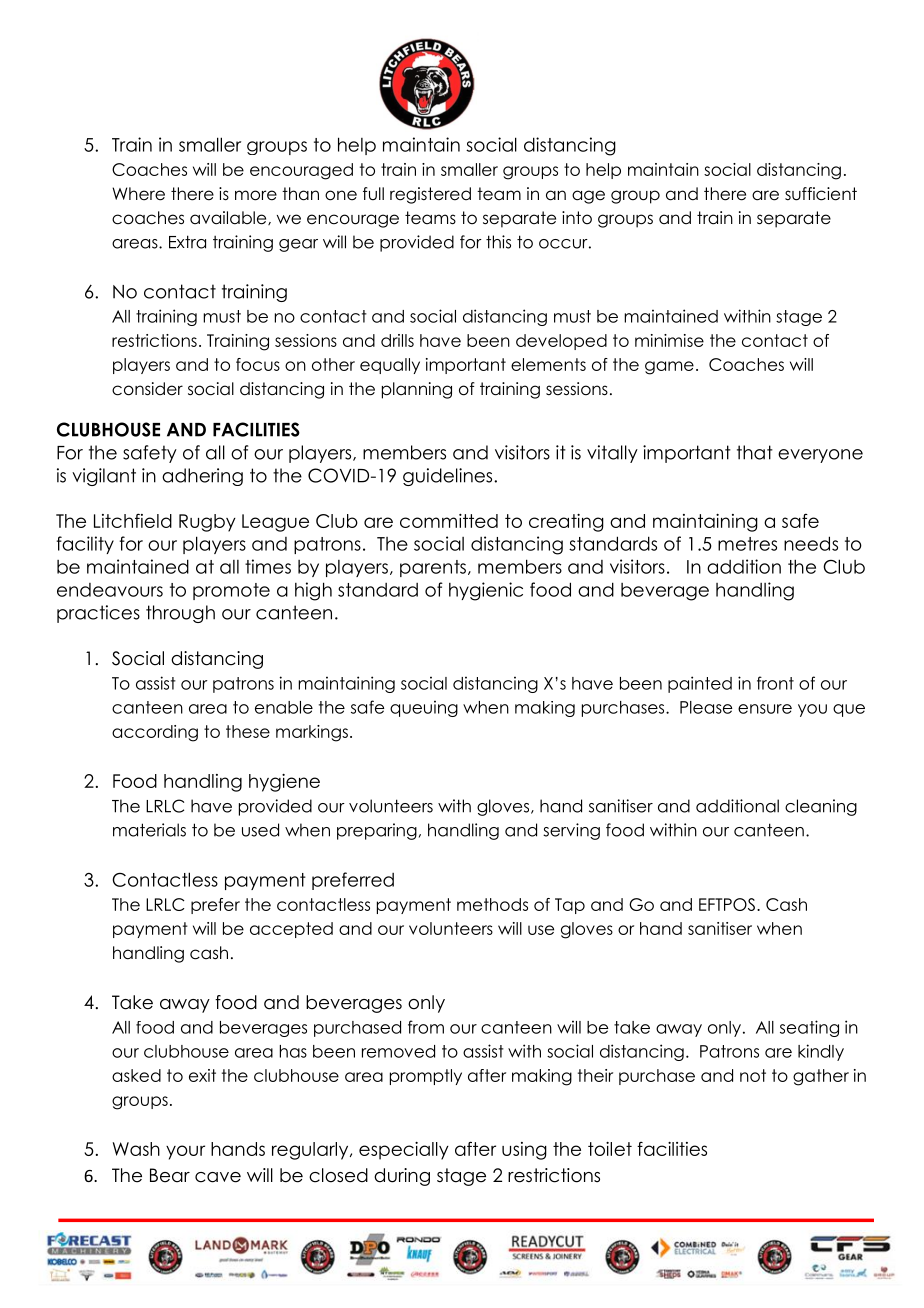 The image size is (924, 1308). What do you see at coordinates (821, 194) in the document?
I see `sufficient` at bounding box center [821, 194].
